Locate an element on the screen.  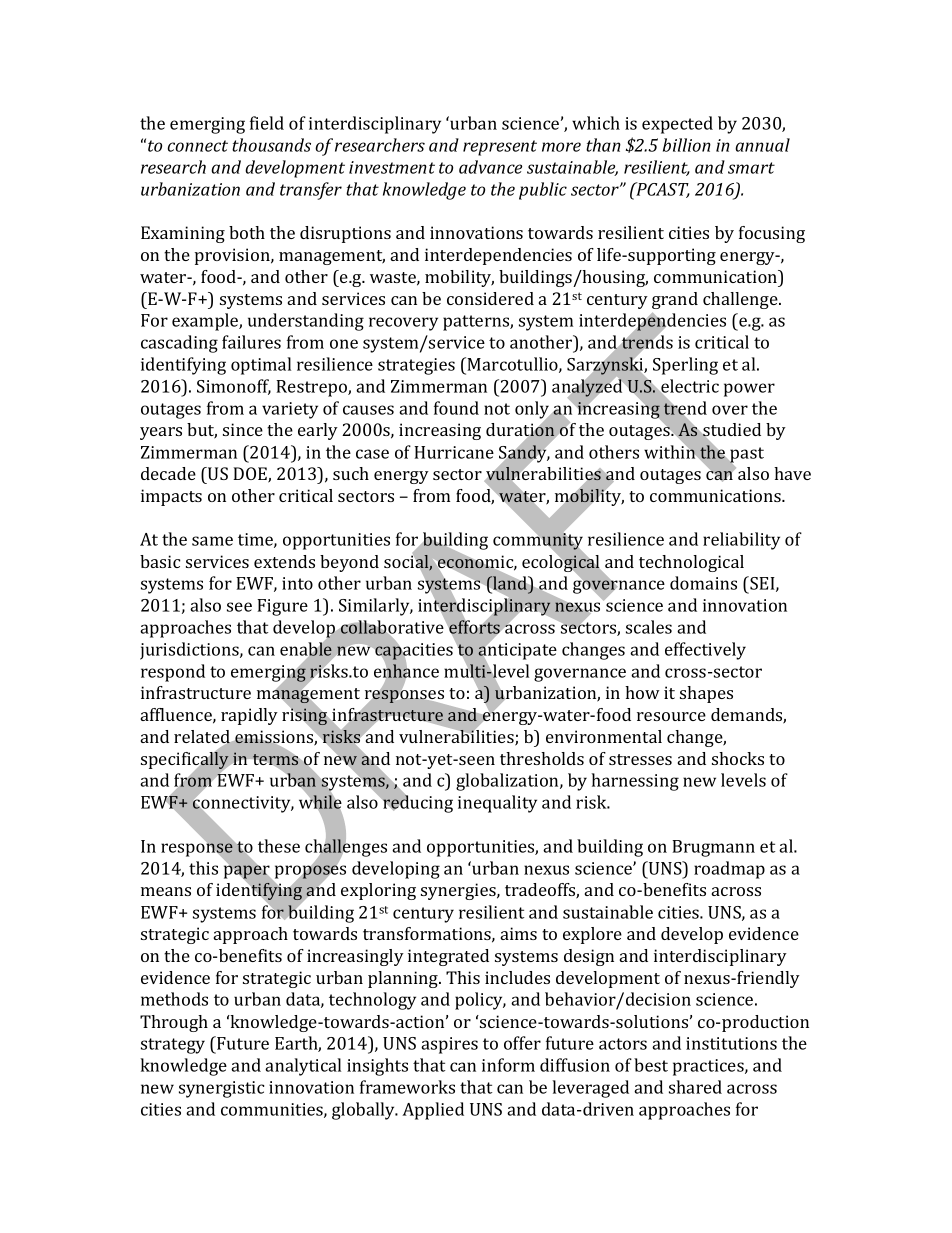
Figure is located at coordinates (282, 607).
